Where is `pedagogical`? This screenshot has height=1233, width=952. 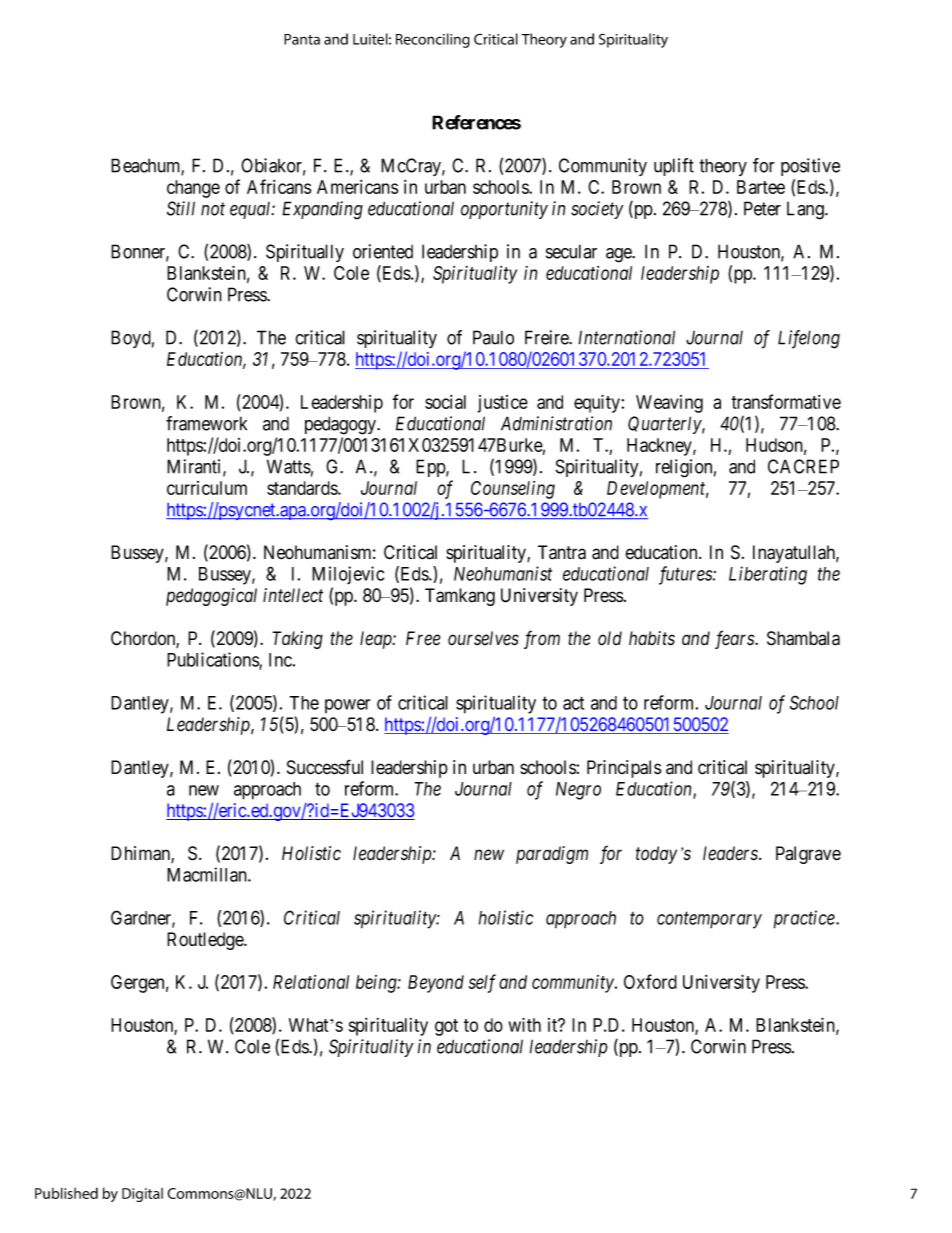
pedagogical is located at coordinates (211, 597).
